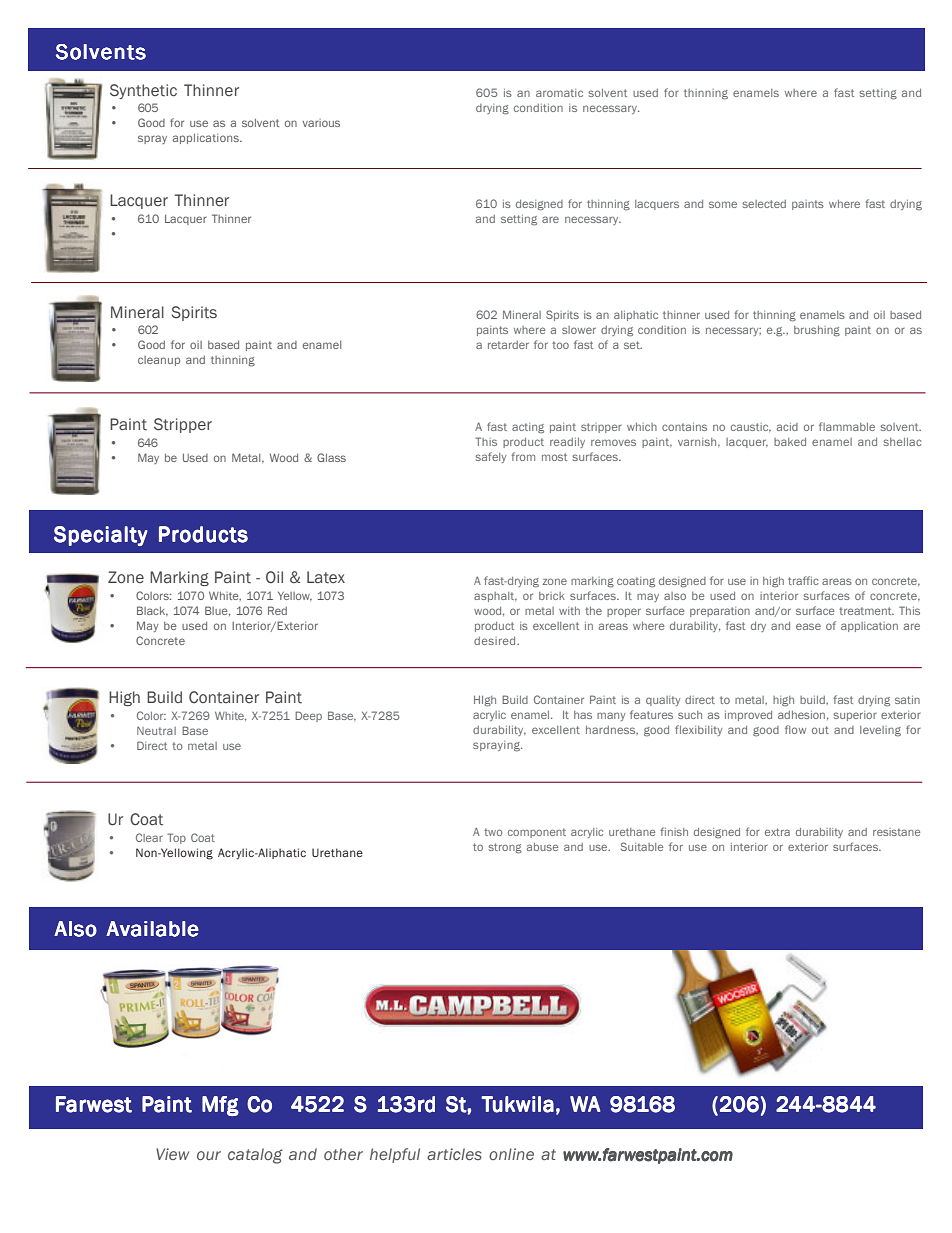 The width and height of the image is (952, 1233). What do you see at coordinates (454, 1154) in the image?
I see `articles` at bounding box center [454, 1154].
